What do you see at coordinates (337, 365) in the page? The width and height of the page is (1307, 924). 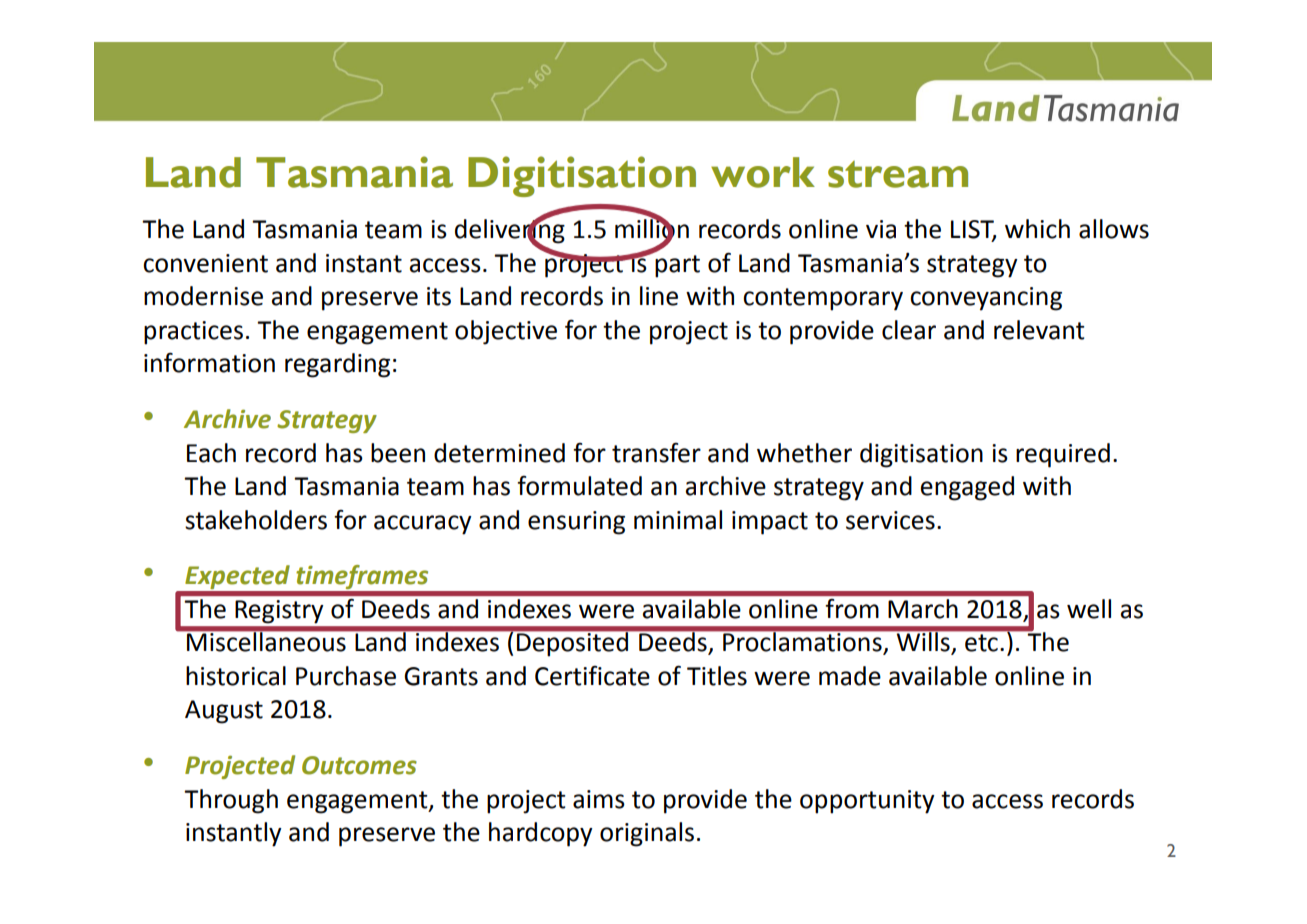 I see `regarding` at bounding box center [337, 365].
